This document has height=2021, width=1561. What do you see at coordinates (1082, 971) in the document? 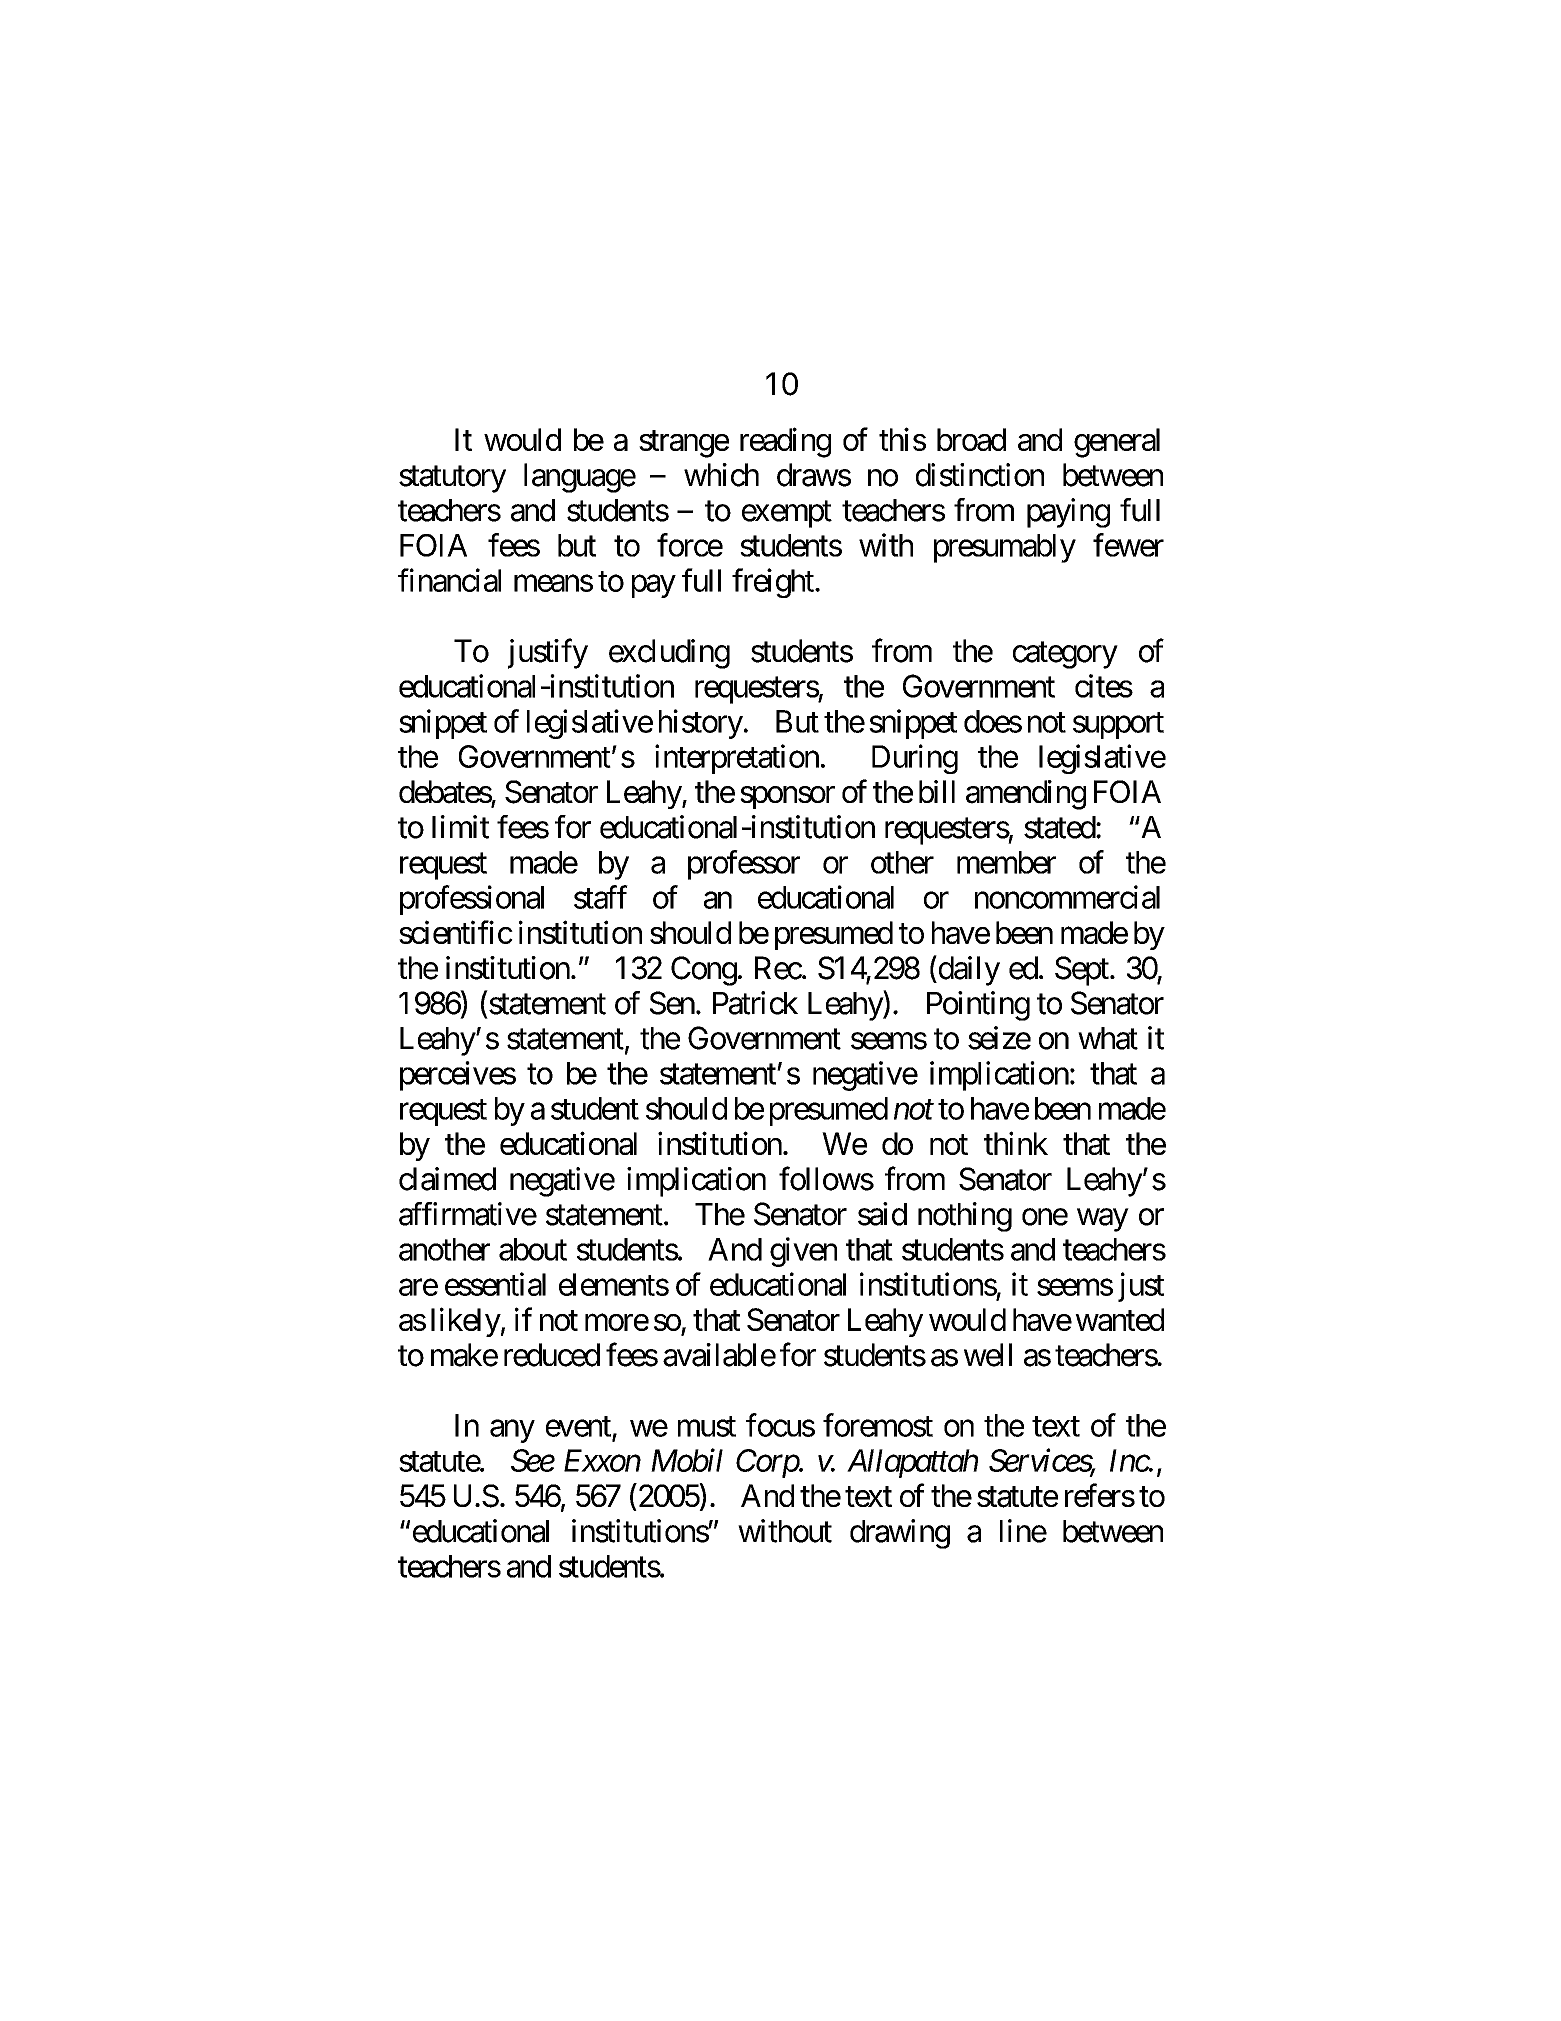
I see `Sept` at bounding box center [1082, 971].
